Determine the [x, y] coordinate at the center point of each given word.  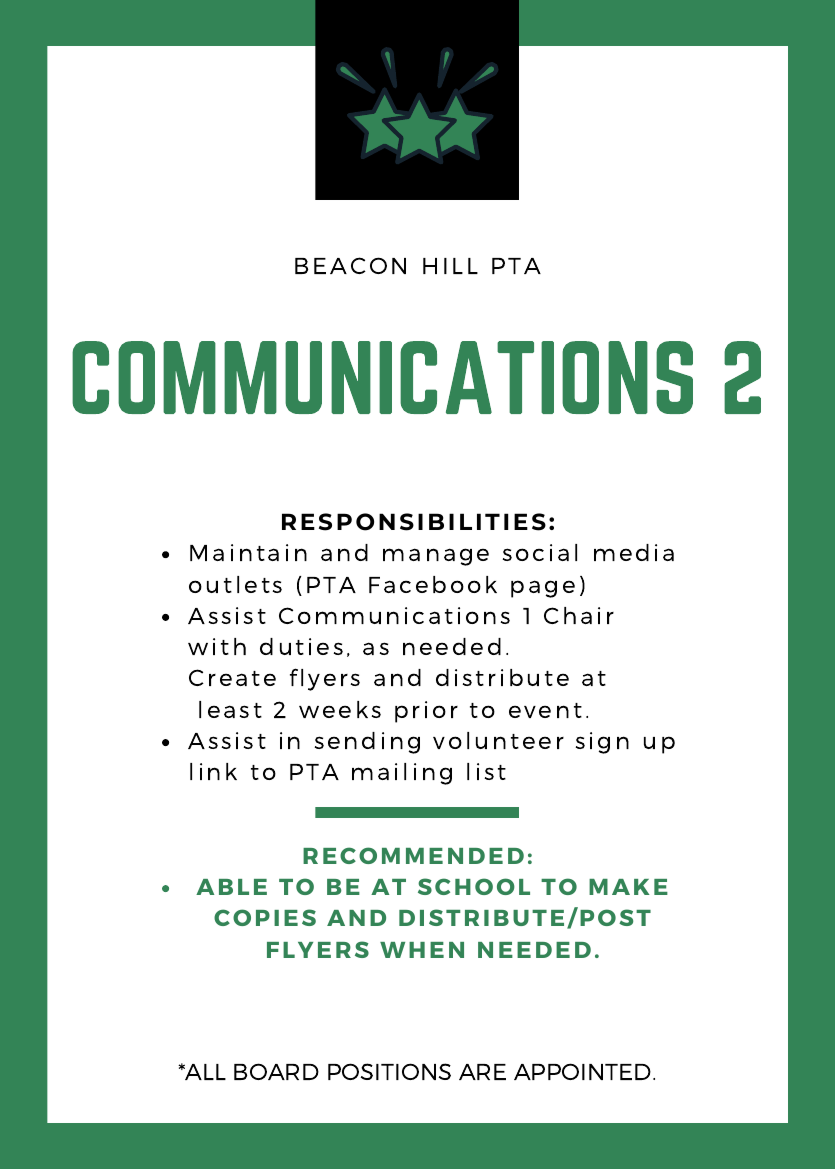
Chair [579, 615]
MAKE [628, 887]
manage [436, 557]
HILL [450, 266]
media [634, 552]
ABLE [231, 887]
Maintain [248, 552]
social [540, 552]
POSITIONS [389, 1071]
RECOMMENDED [413, 855]
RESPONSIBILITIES [414, 522]
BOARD [276, 1071]
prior [426, 712]
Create [232, 677]
